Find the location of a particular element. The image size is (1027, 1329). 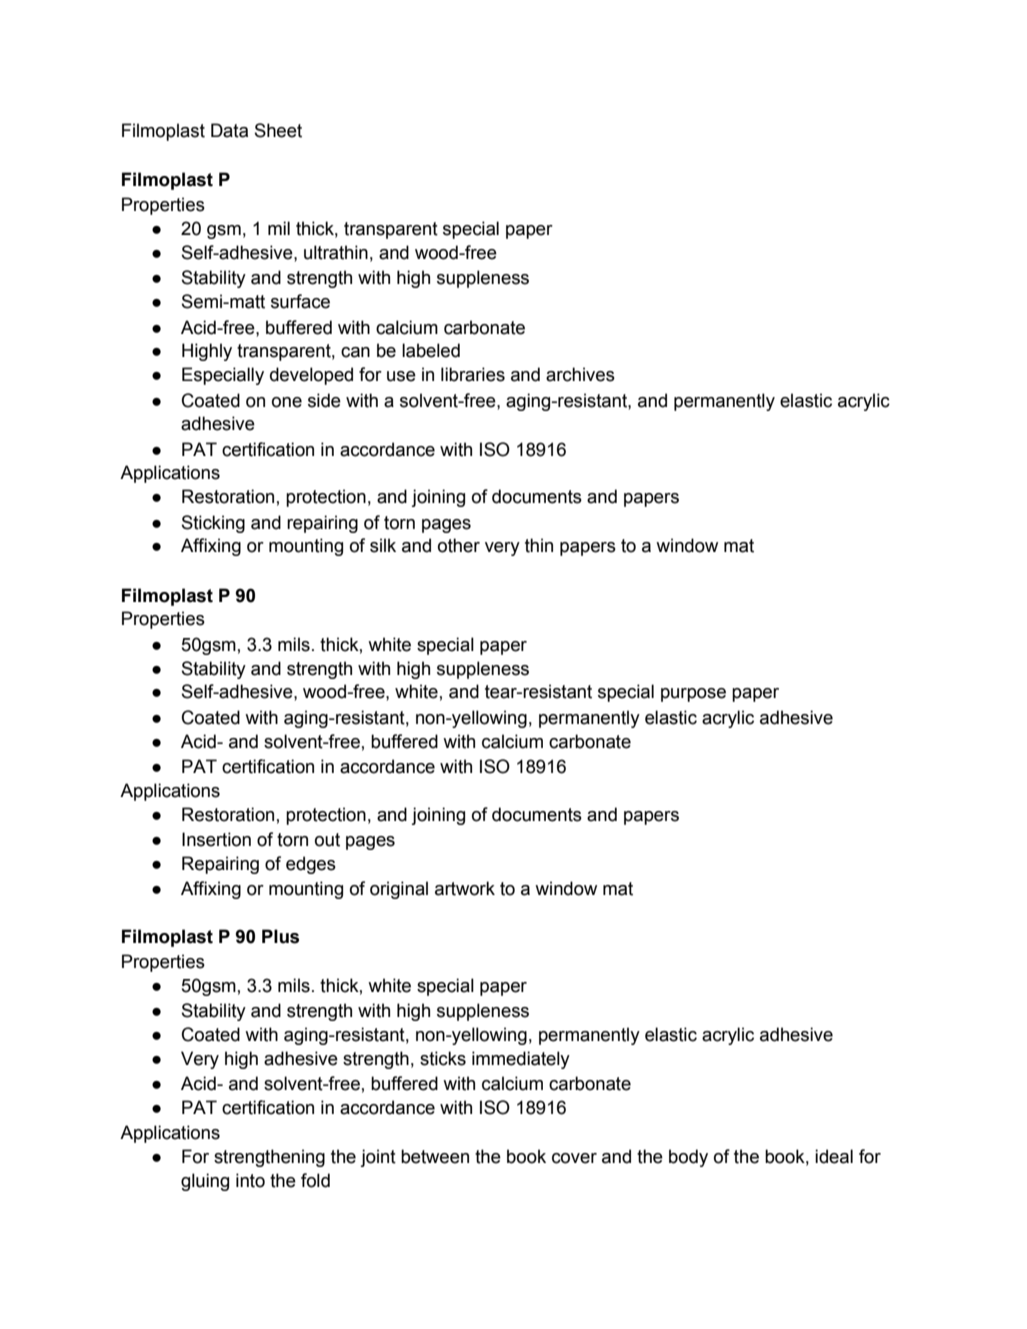

archives is located at coordinates (580, 374).
